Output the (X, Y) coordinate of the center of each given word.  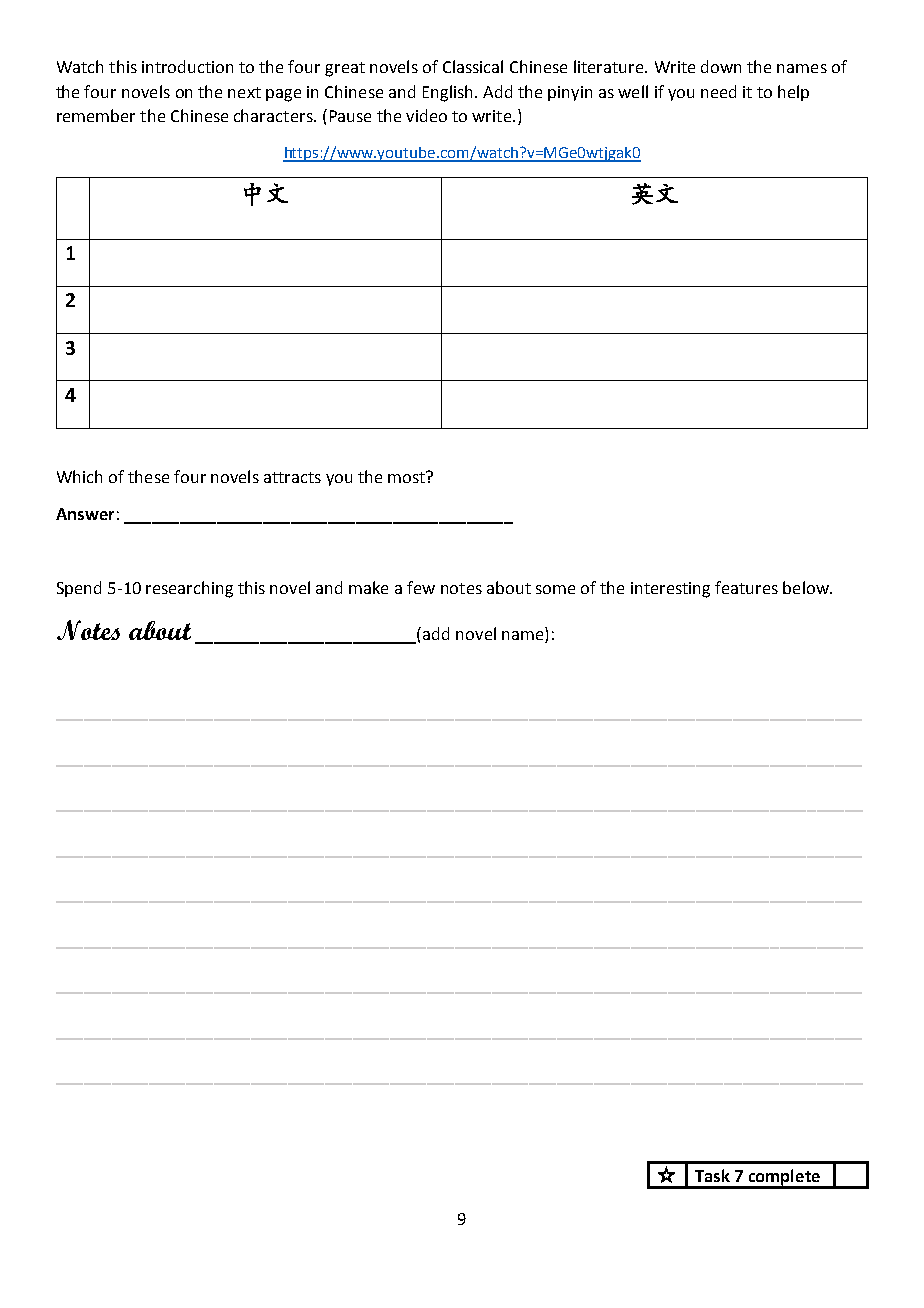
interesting (670, 590)
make (368, 587)
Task (712, 1175)
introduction (187, 66)
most (407, 477)
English (447, 93)
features (746, 587)
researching (189, 589)
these (148, 476)
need (718, 91)
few (421, 587)
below (807, 587)
